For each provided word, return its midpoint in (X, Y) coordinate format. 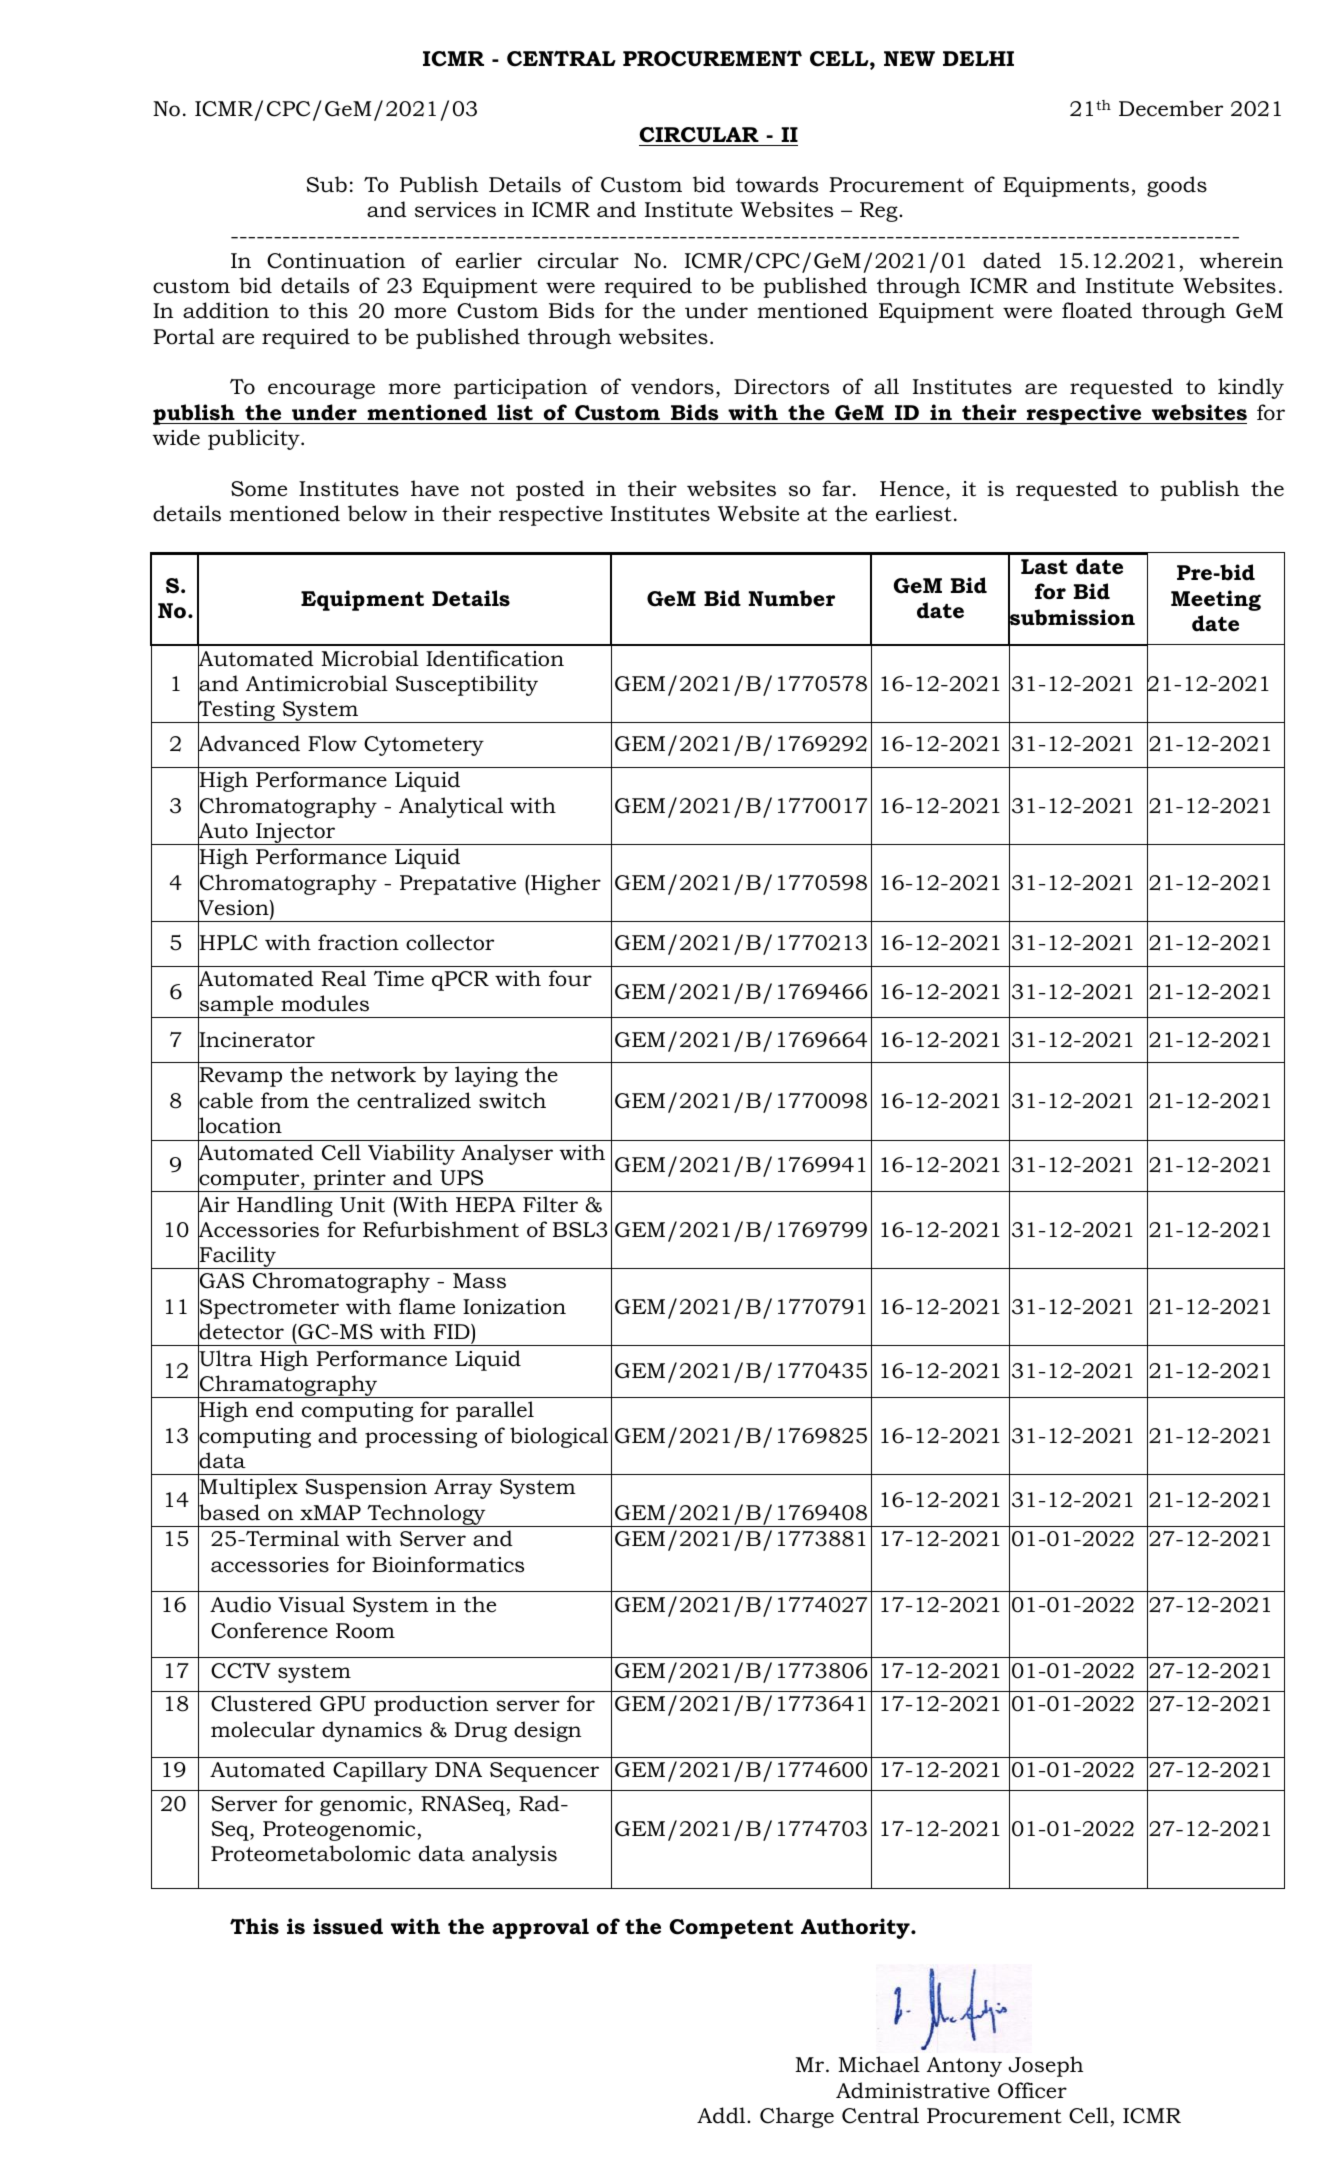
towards (777, 184)
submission (1071, 617)
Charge (797, 2117)
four (570, 978)
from (285, 1100)
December (1171, 108)
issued (348, 1926)
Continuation (336, 261)
